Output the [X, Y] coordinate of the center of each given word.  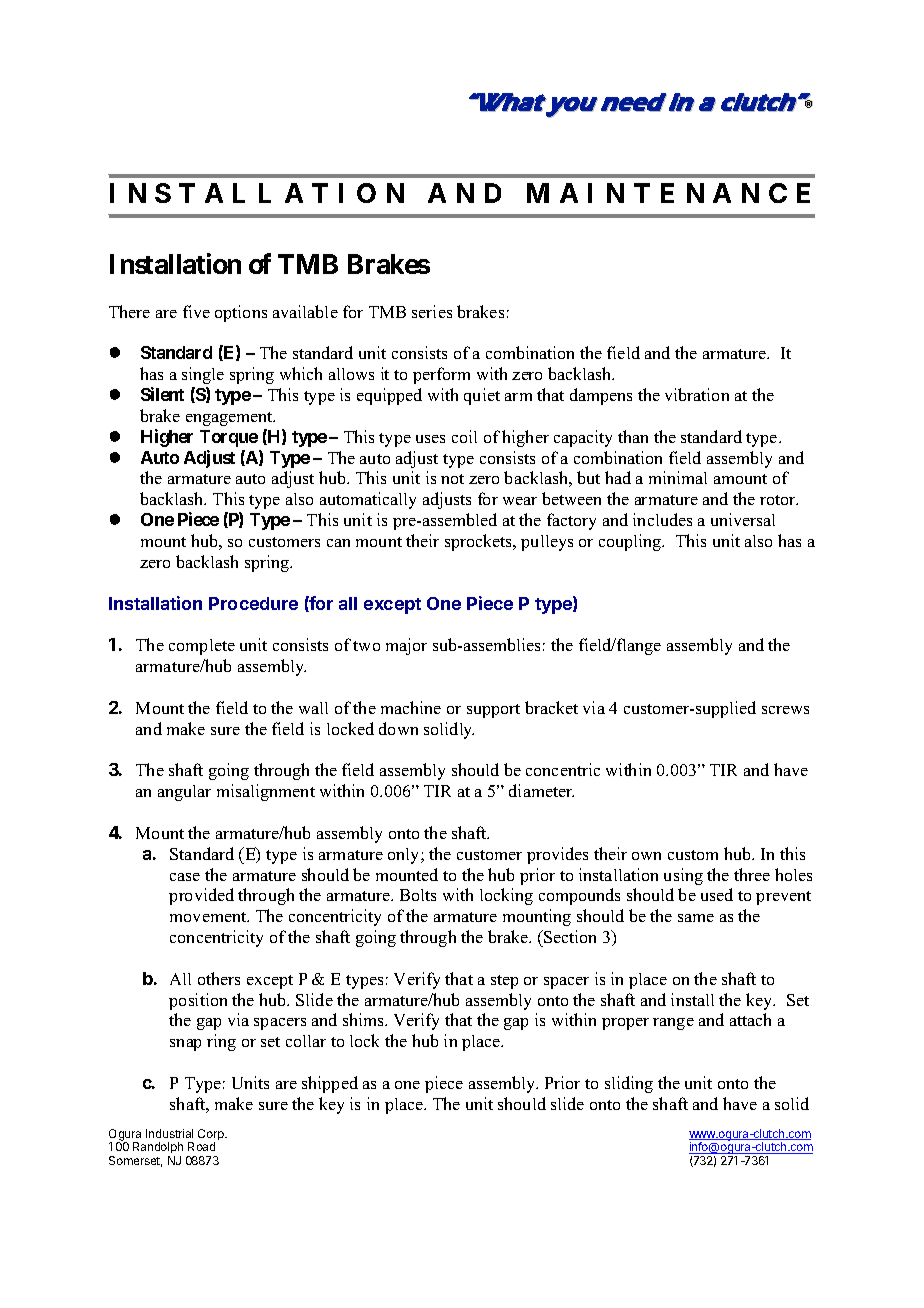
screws [785, 710]
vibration [697, 394]
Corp [212, 1136]
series [432, 311]
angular [184, 793]
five [196, 311]
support [493, 711]
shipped [330, 1084]
